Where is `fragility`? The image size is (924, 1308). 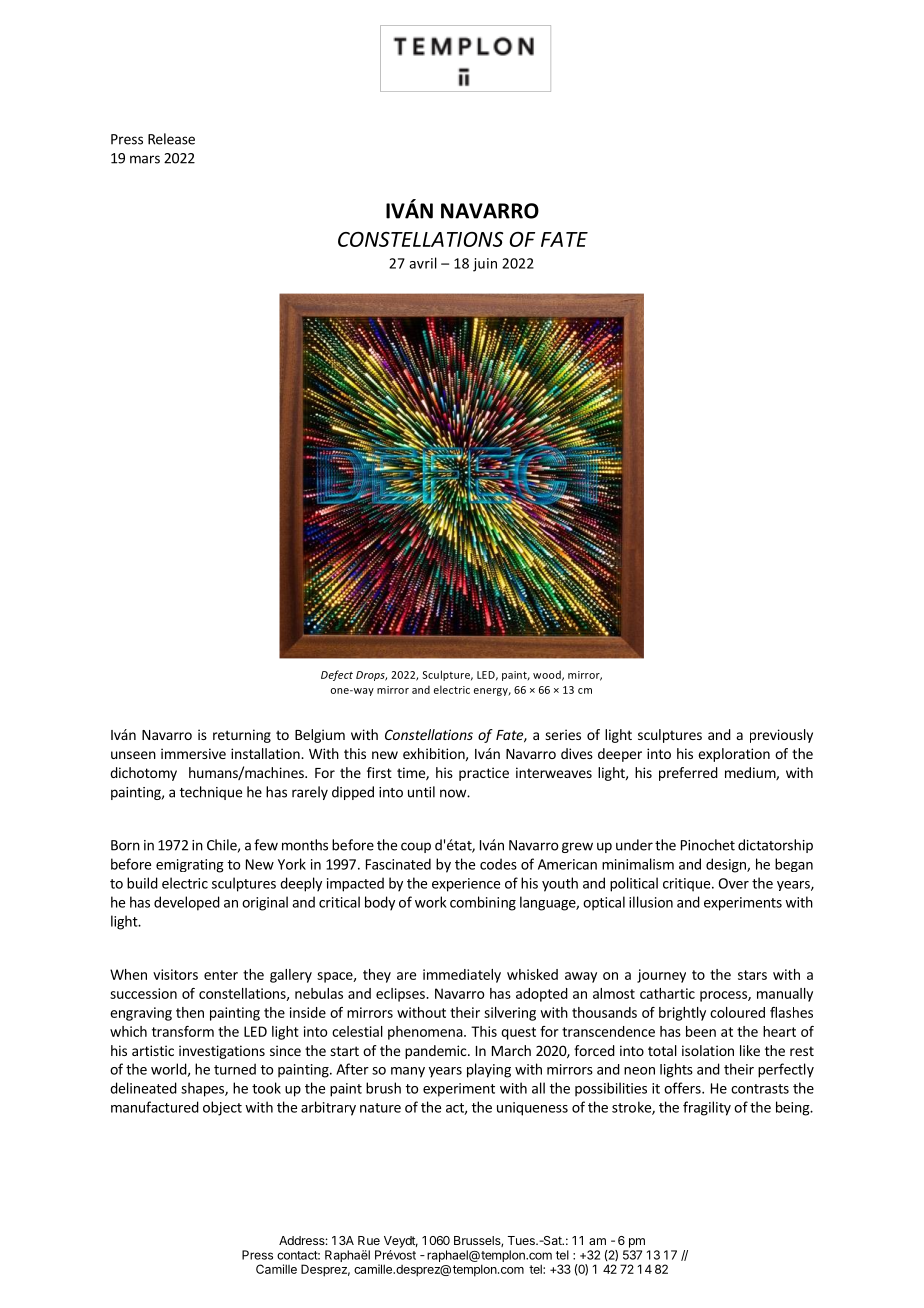 fragility is located at coordinates (707, 1108).
